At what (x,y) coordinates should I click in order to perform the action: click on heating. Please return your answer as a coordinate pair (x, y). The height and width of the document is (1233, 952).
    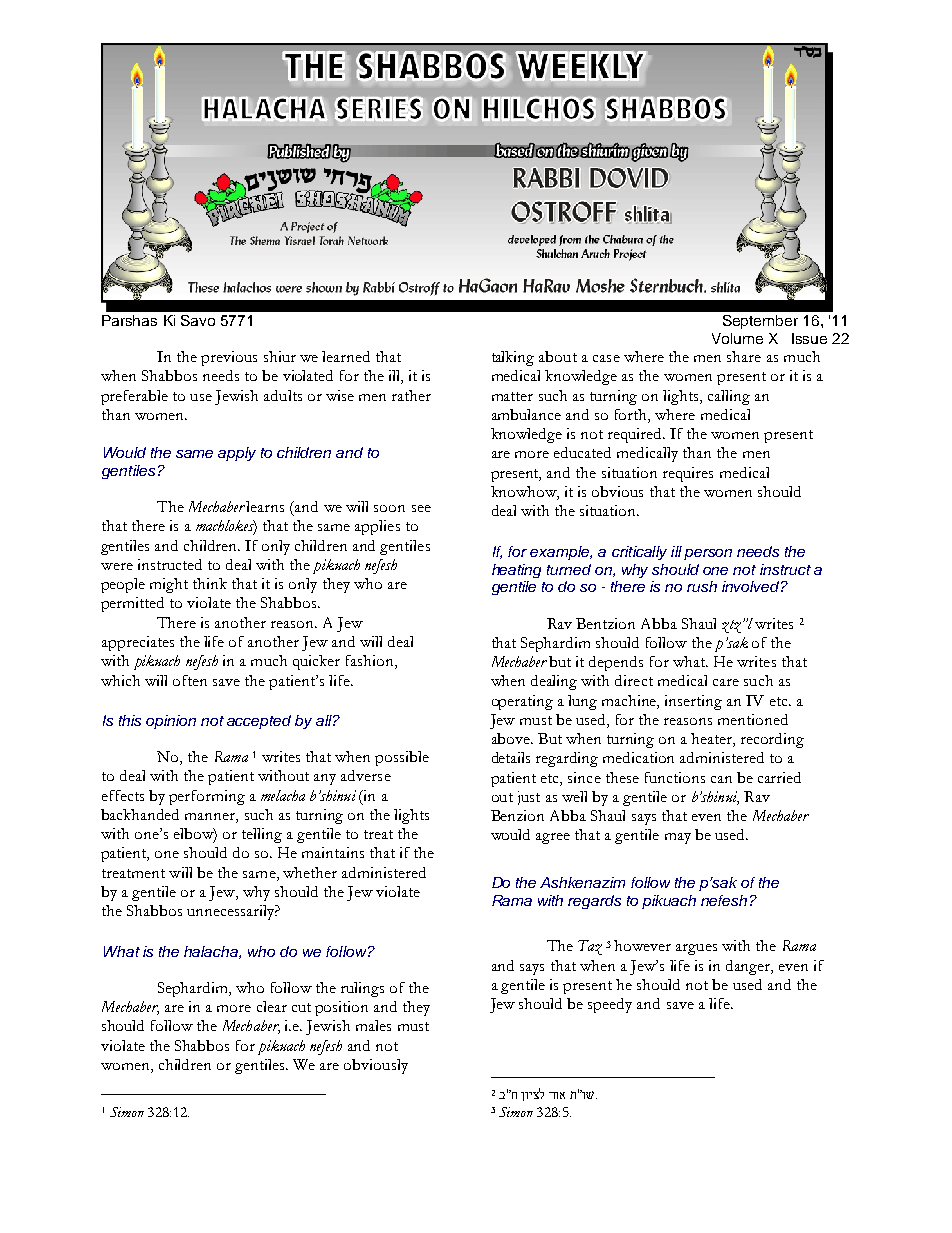
    Looking at the image, I should click on (516, 571).
